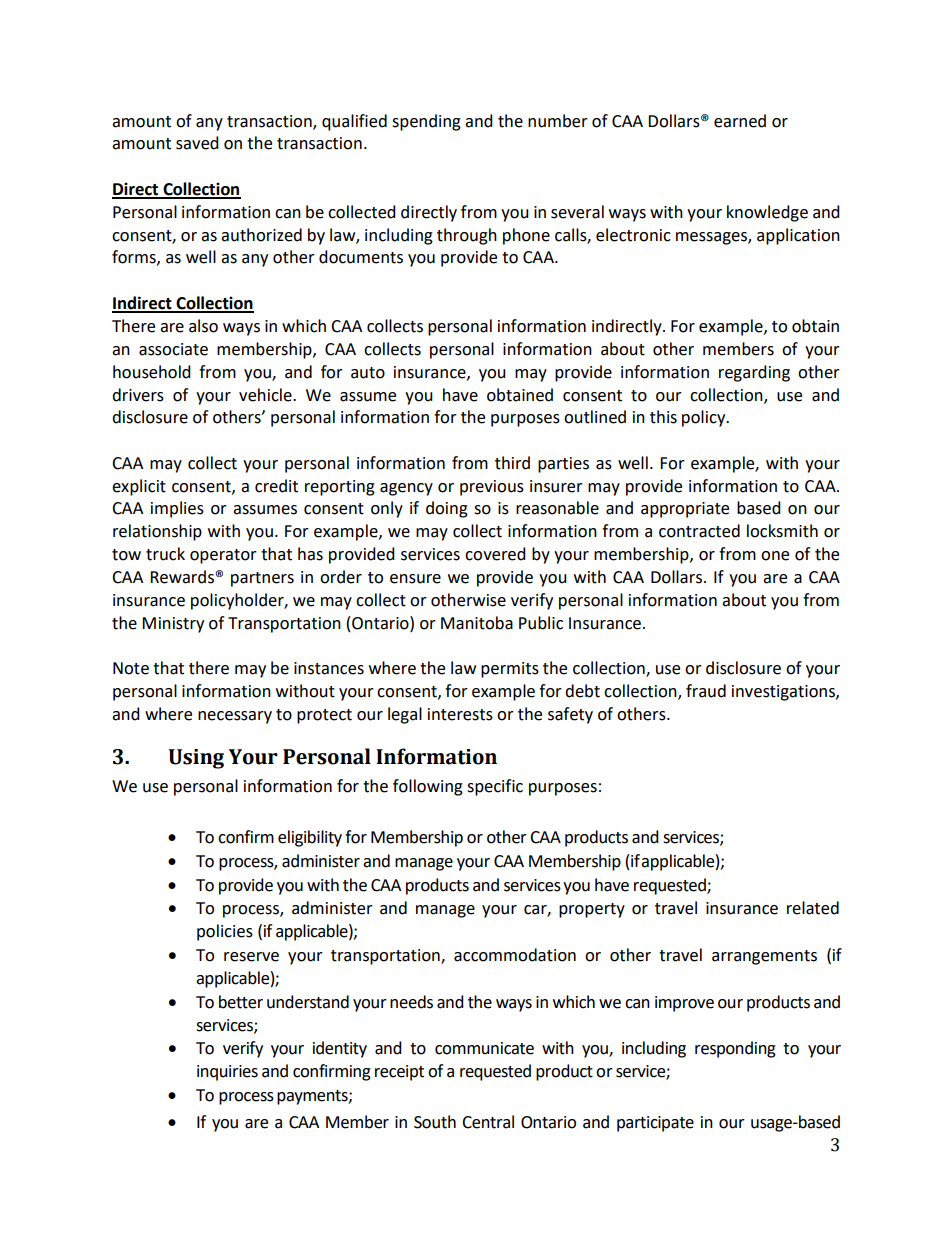  Describe the element at coordinates (447, 509) in the document. I see `doing` at that location.
